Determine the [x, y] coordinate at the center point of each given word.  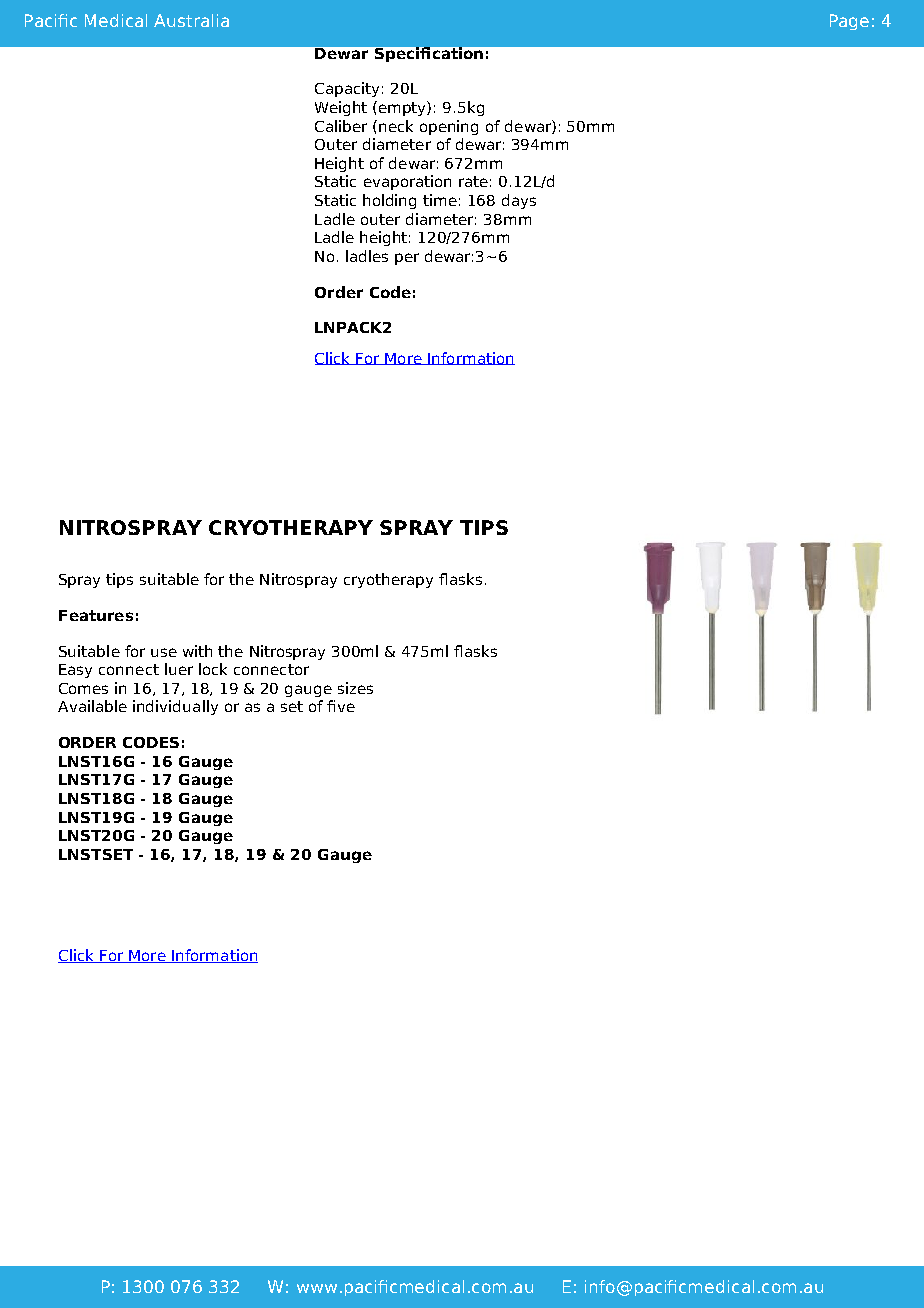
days [519, 201]
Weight [341, 108]
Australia [191, 20]
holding [389, 201]
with [197, 651]
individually [175, 707]
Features [96, 615]
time [440, 200]
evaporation [407, 182]
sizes [355, 688]
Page [849, 22]
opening [449, 127]
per [407, 259]
